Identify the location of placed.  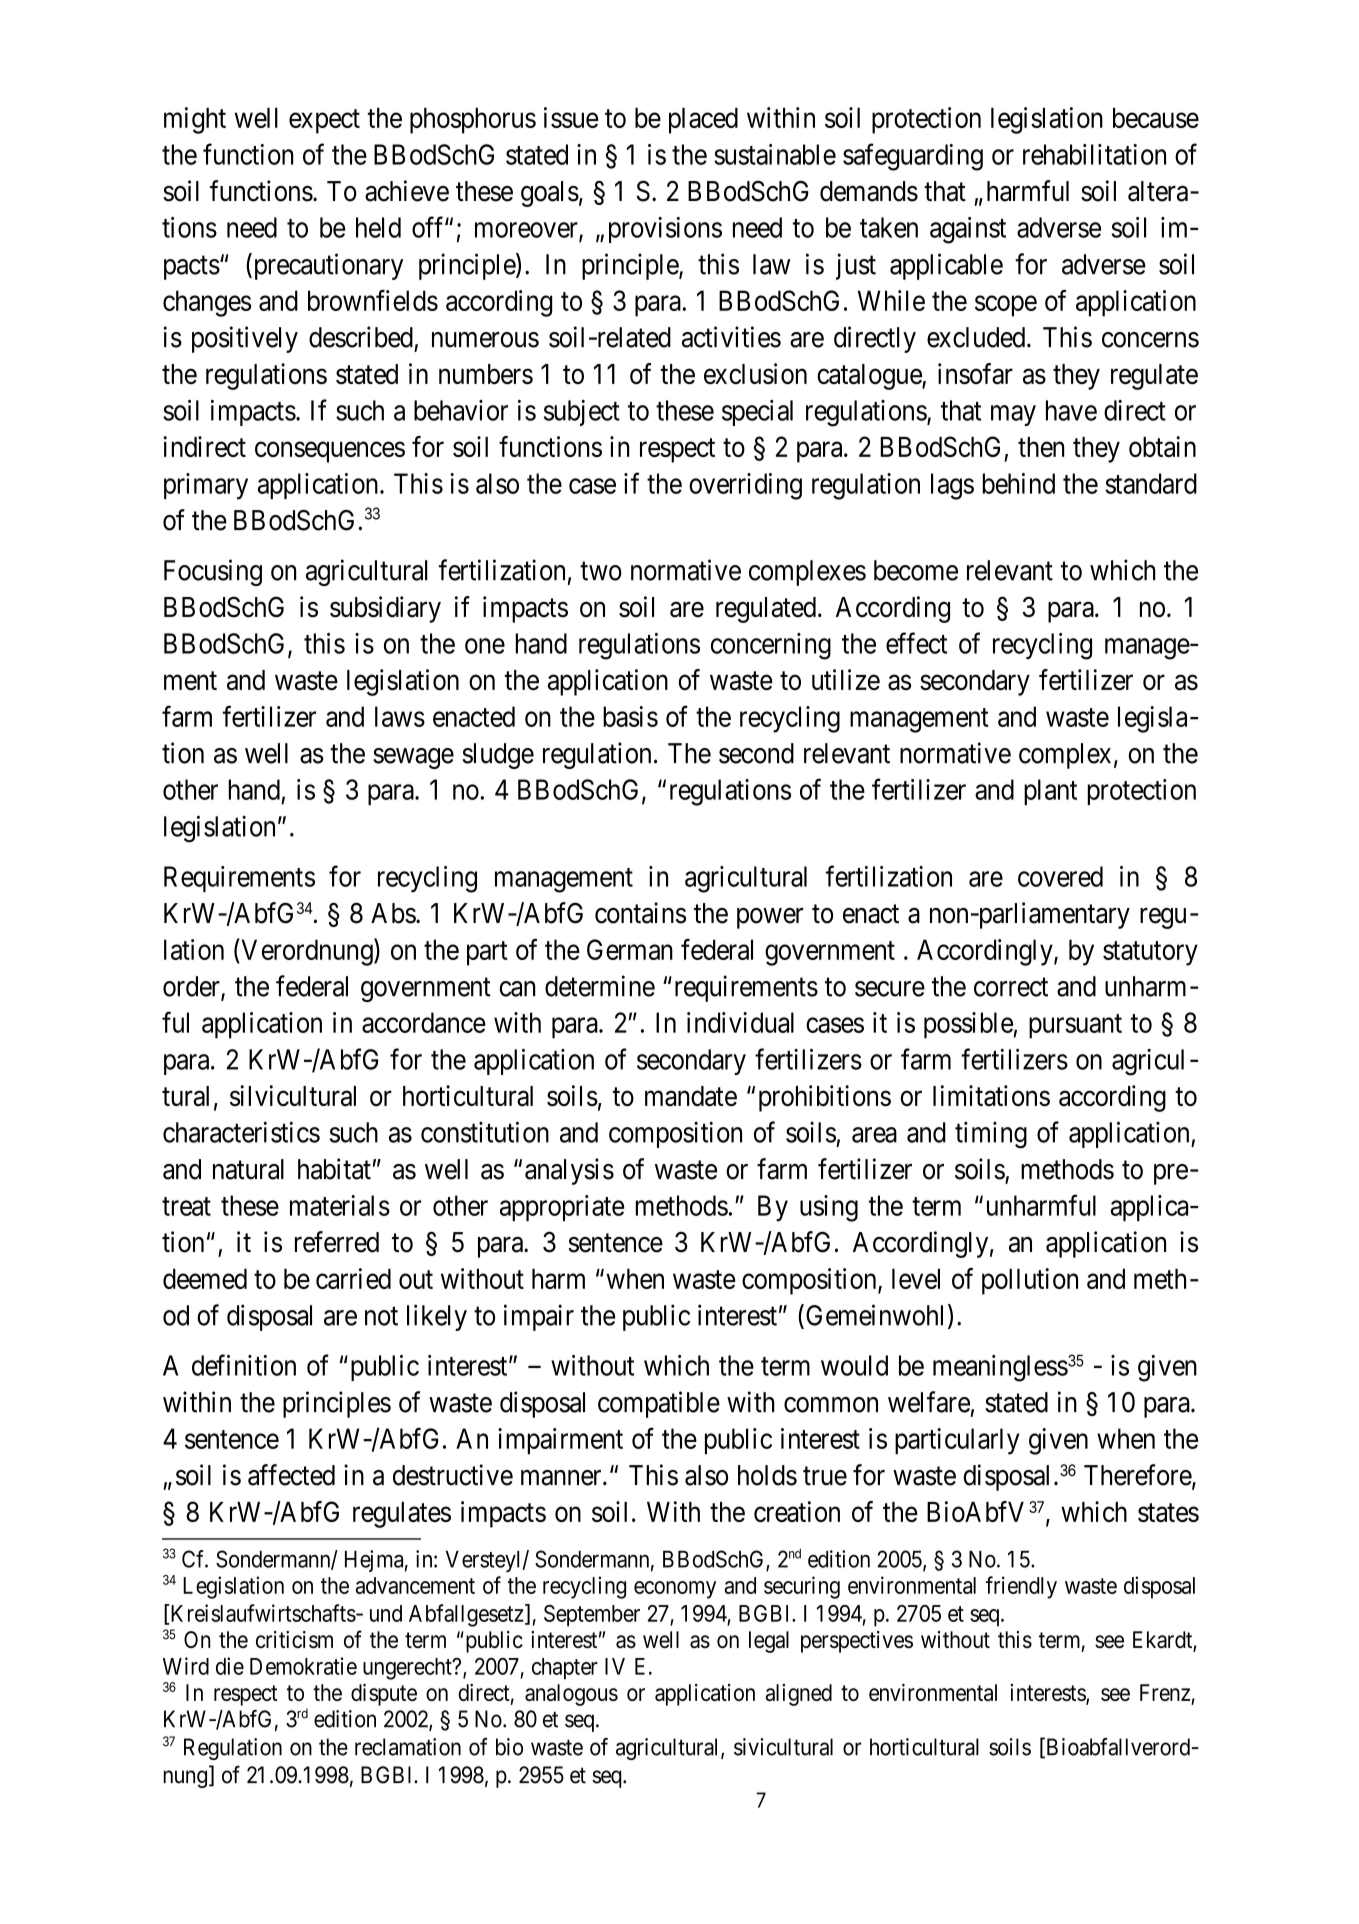
(703, 120).
